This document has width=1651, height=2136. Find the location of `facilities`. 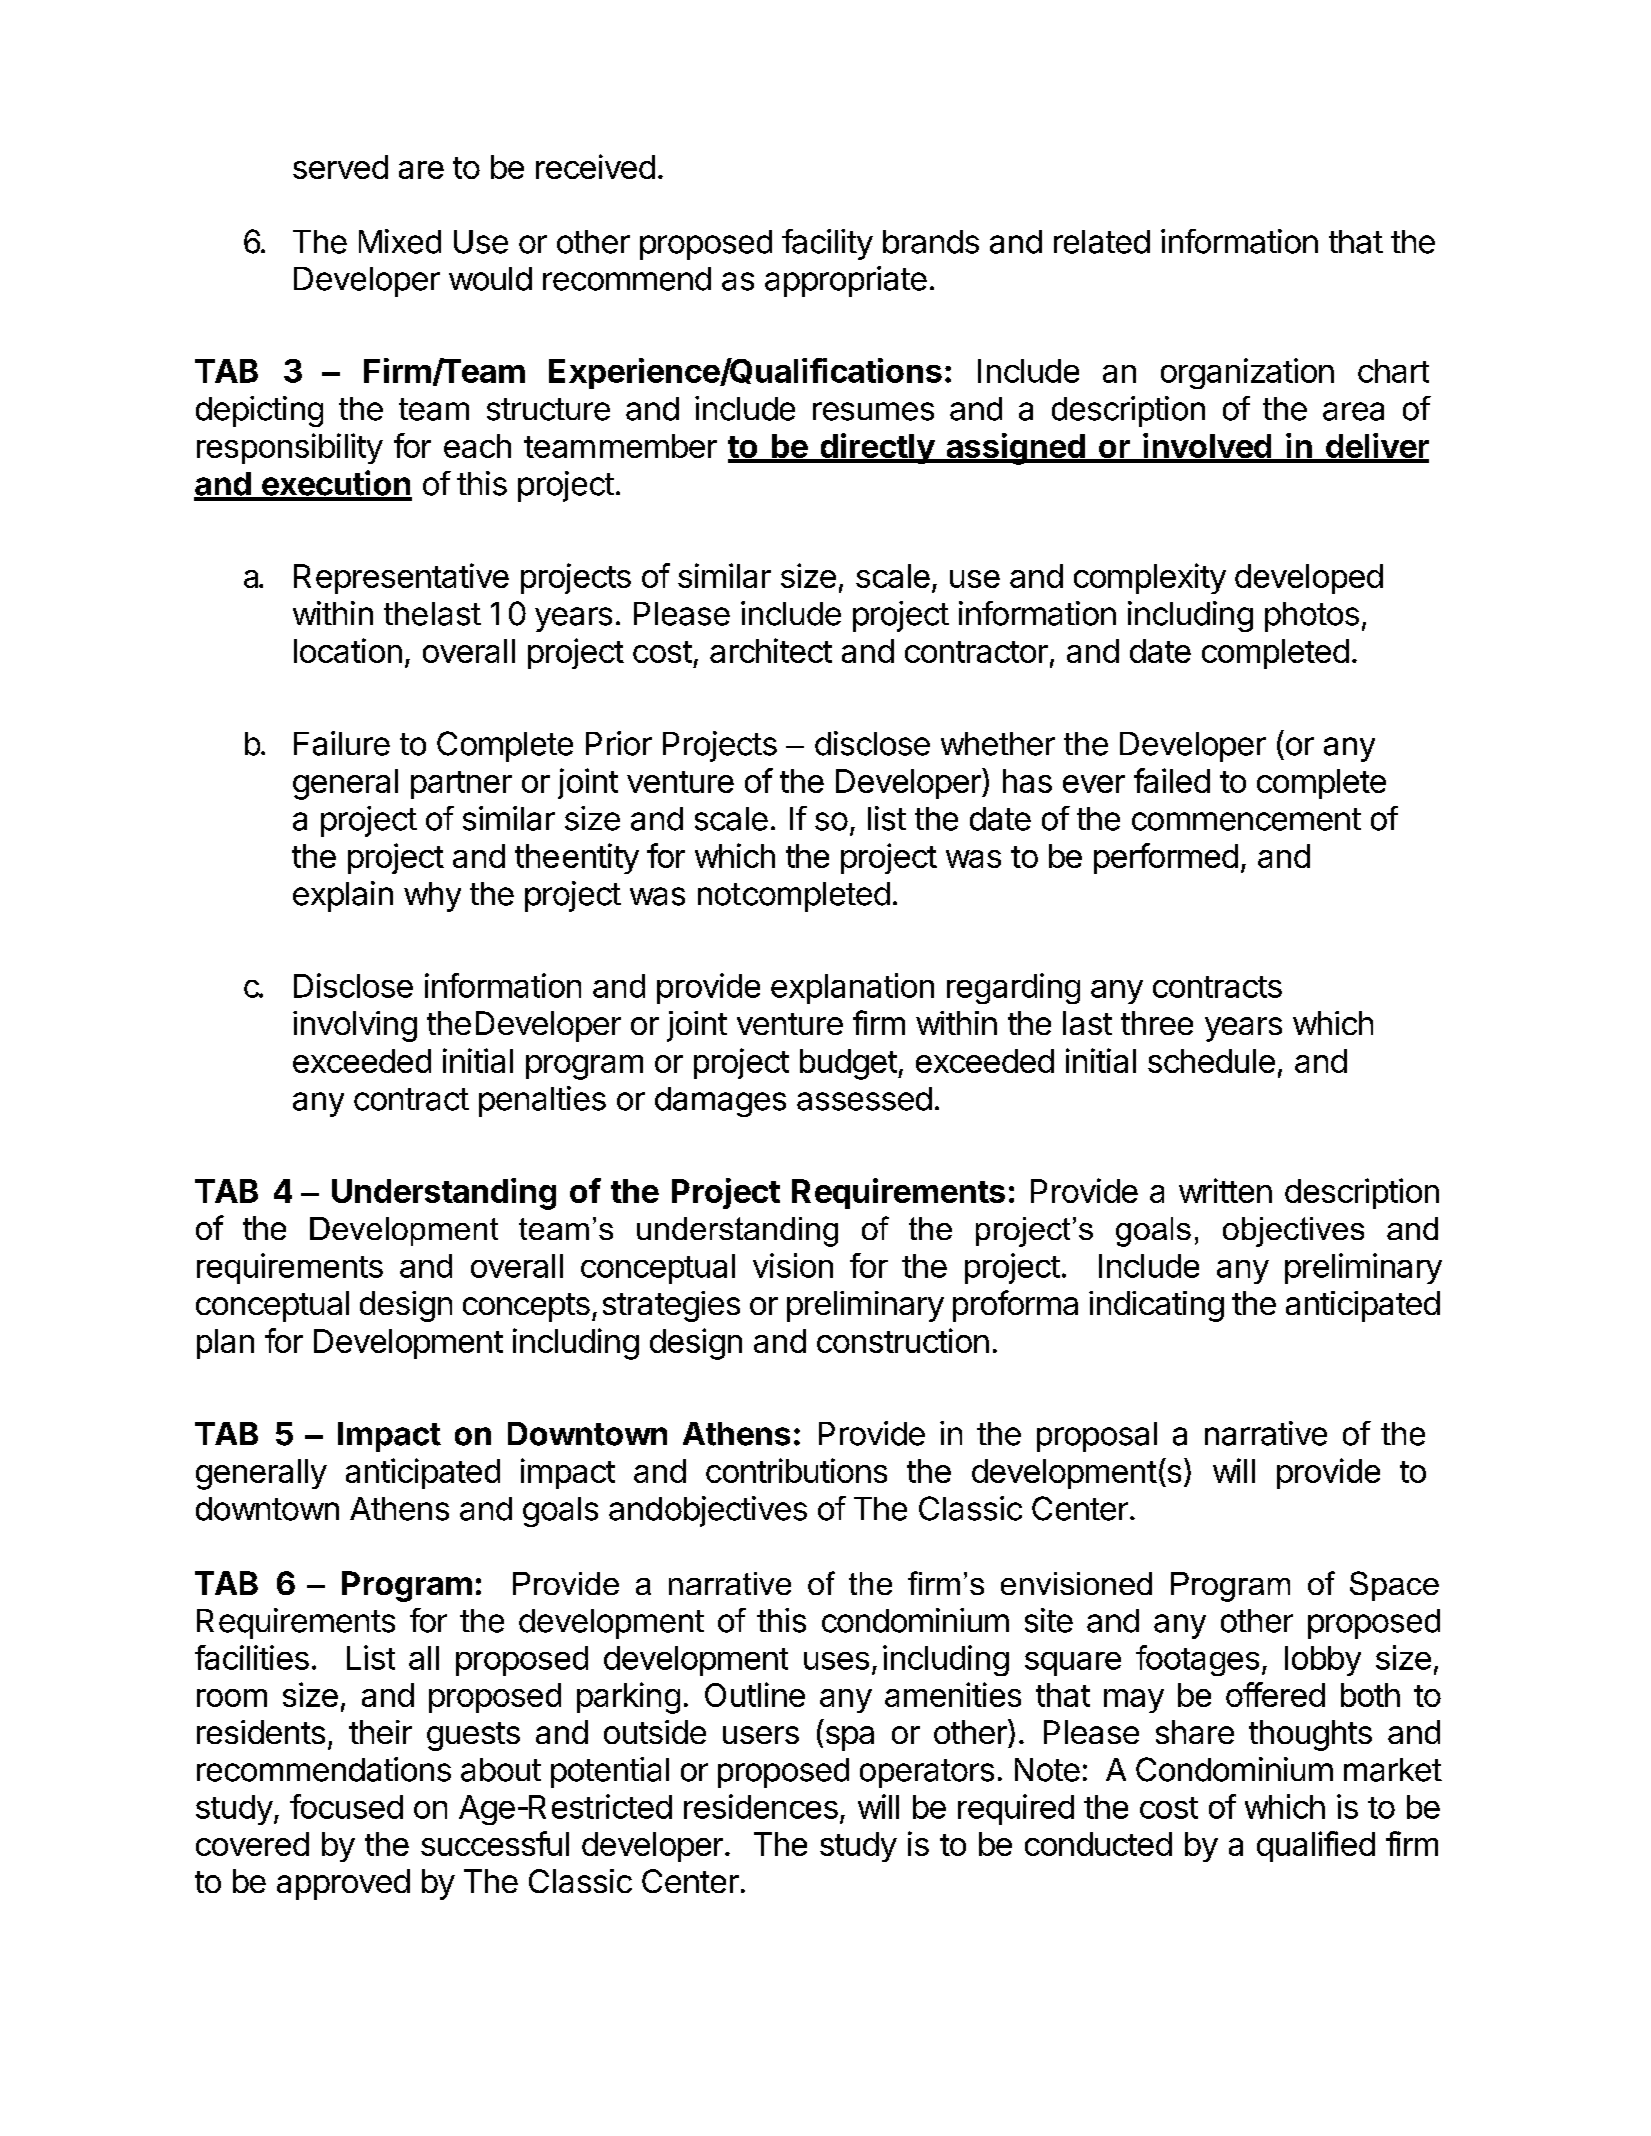

facilities is located at coordinates (252, 1657).
